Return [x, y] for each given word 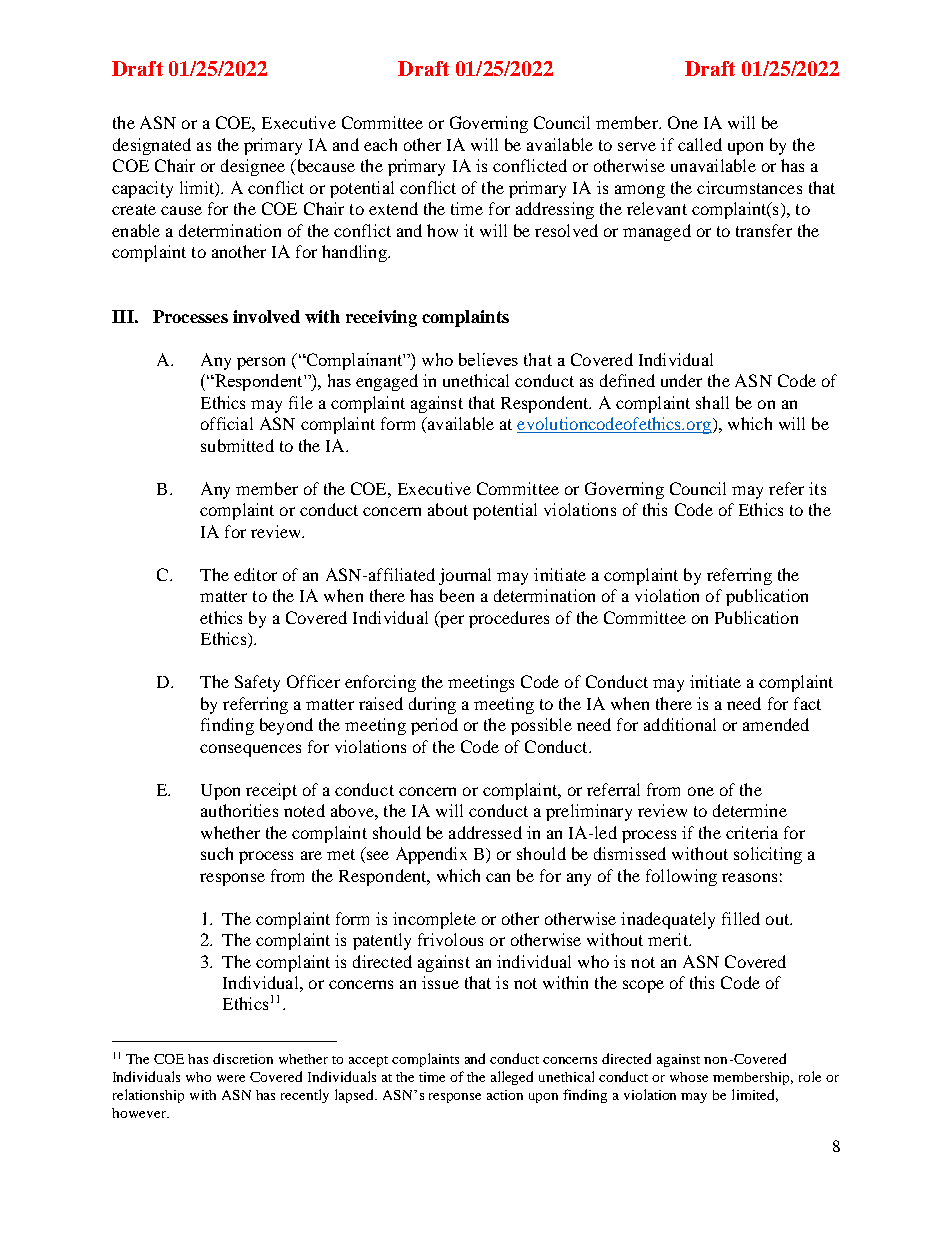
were [231, 1078]
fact [807, 703]
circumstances [749, 187]
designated [152, 146]
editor [255, 574]
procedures [509, 619]
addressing [555, 210]
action [505, 1095]
